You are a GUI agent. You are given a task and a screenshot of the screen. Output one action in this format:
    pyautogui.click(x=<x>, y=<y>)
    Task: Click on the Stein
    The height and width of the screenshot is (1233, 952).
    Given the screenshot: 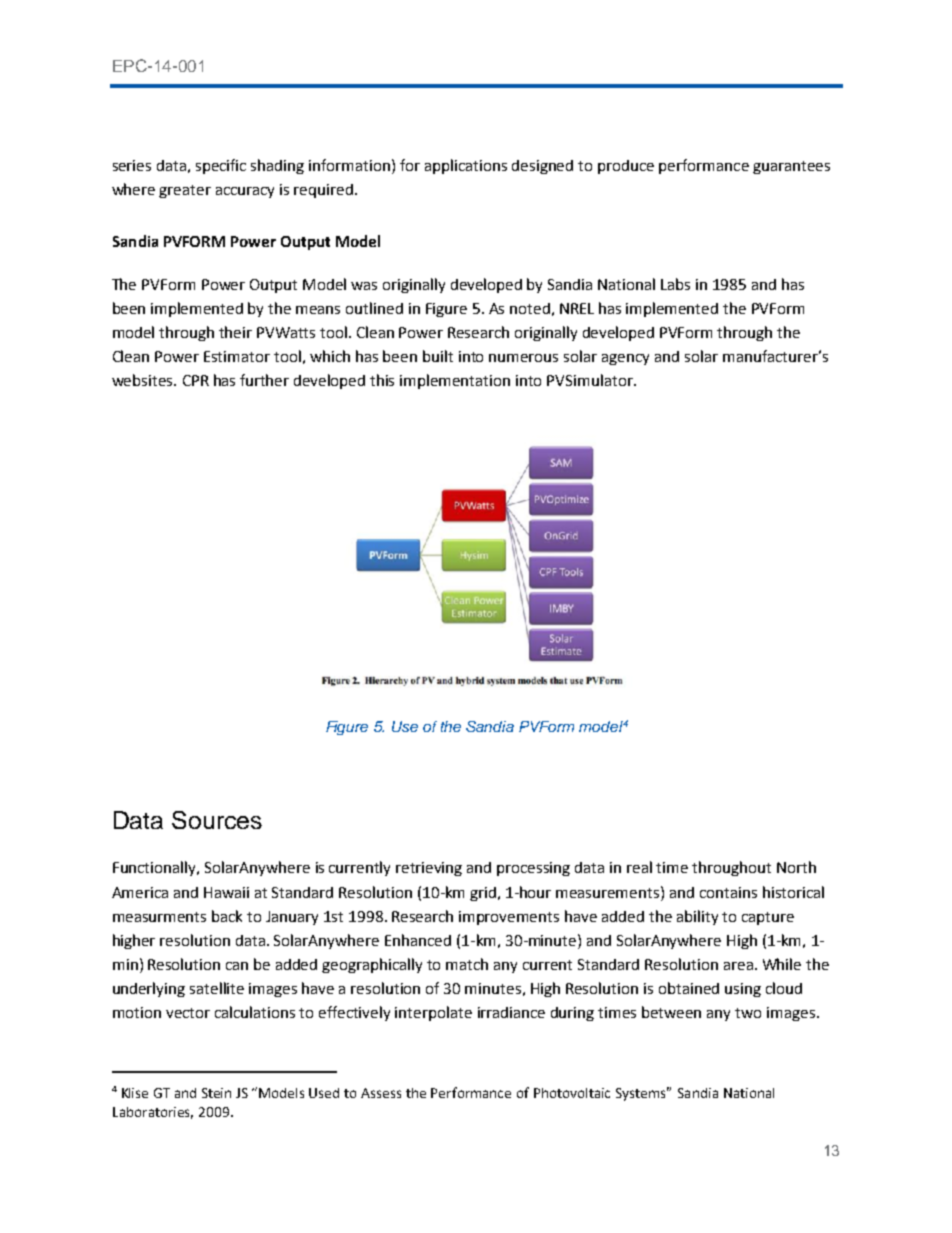 What is the action you would take?
    pyautogui.click(x=216, y=1093)
